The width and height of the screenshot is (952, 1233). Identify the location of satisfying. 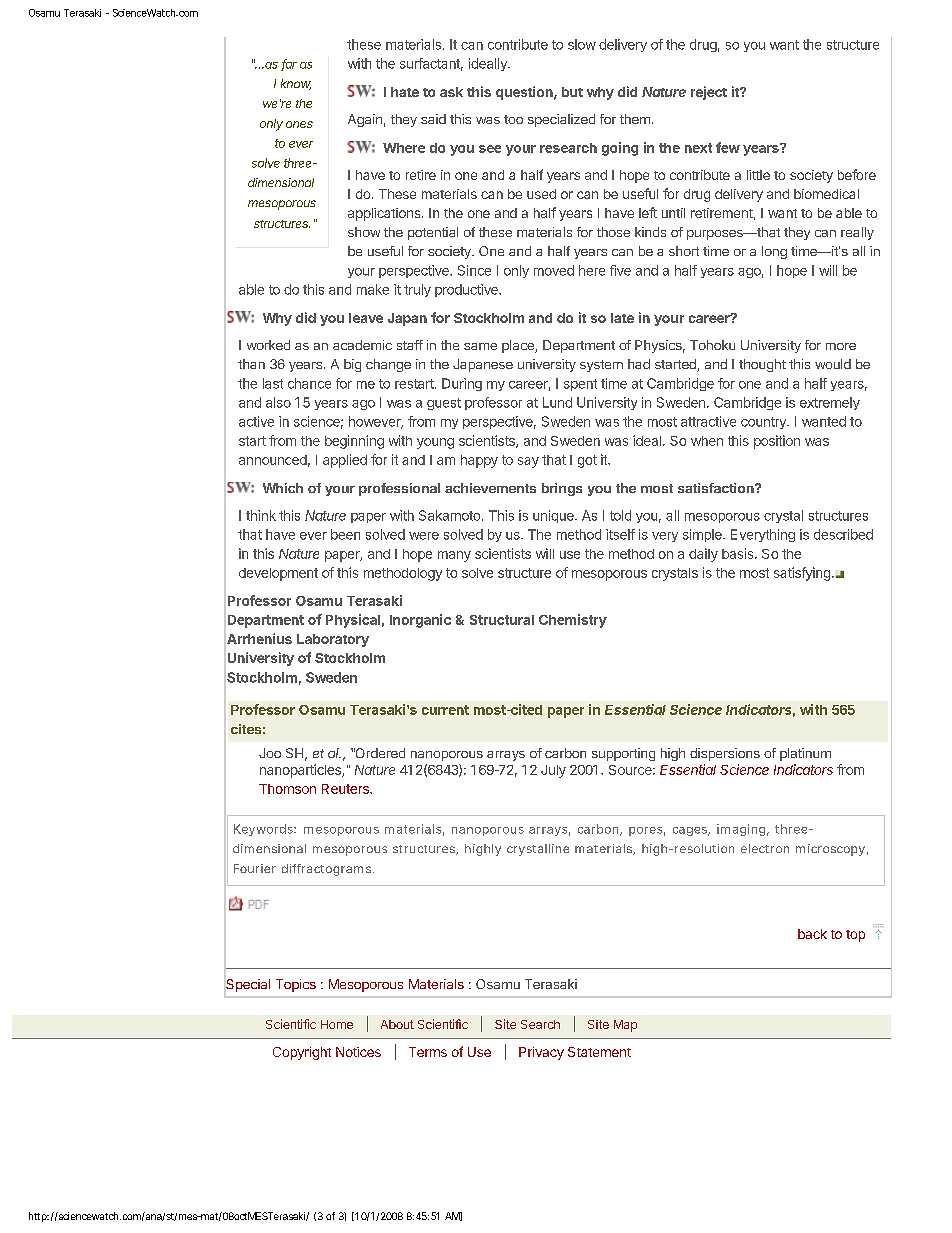
(802, 574).
